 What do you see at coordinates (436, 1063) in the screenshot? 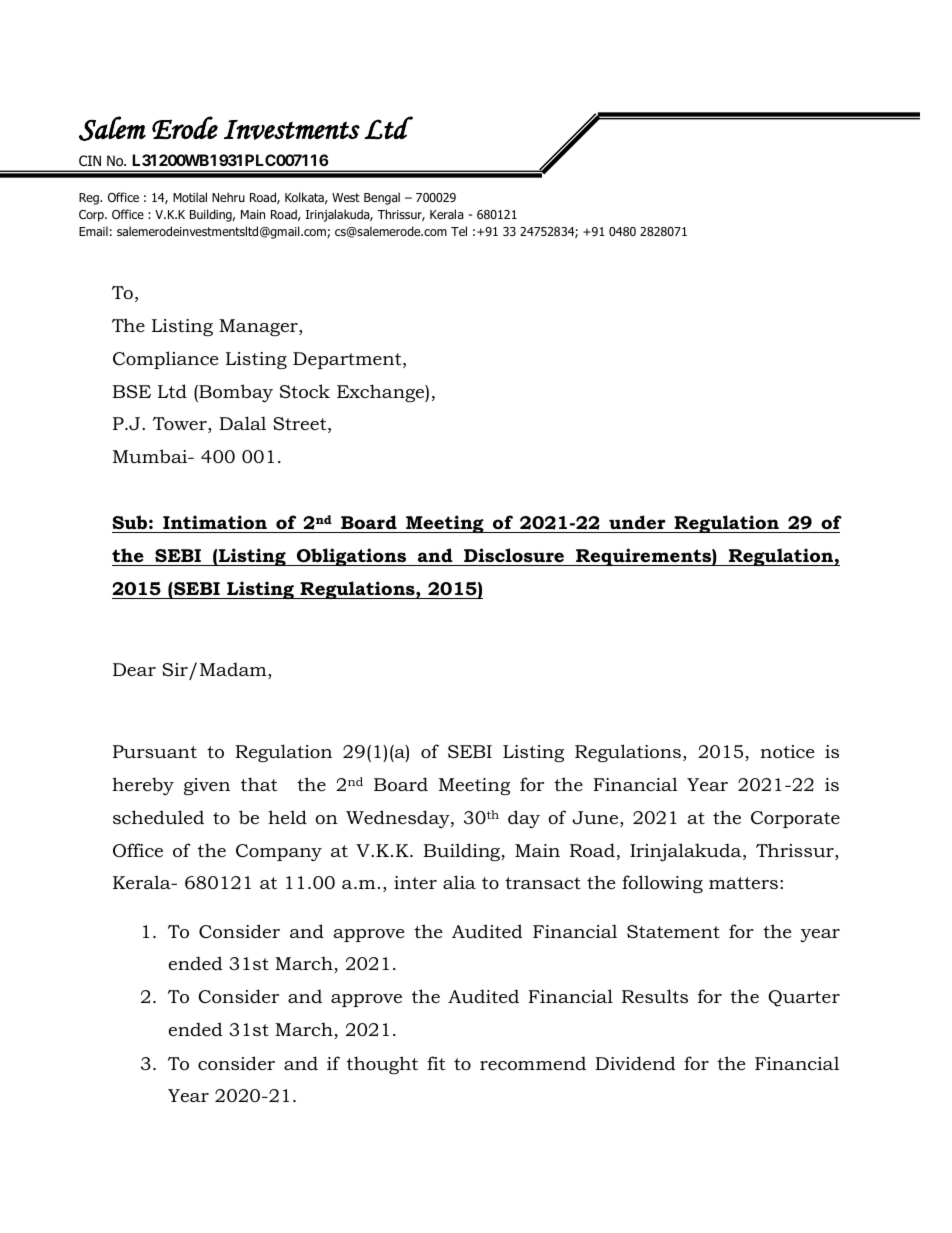
I see `fit` at bounding box center [436, 1063].
